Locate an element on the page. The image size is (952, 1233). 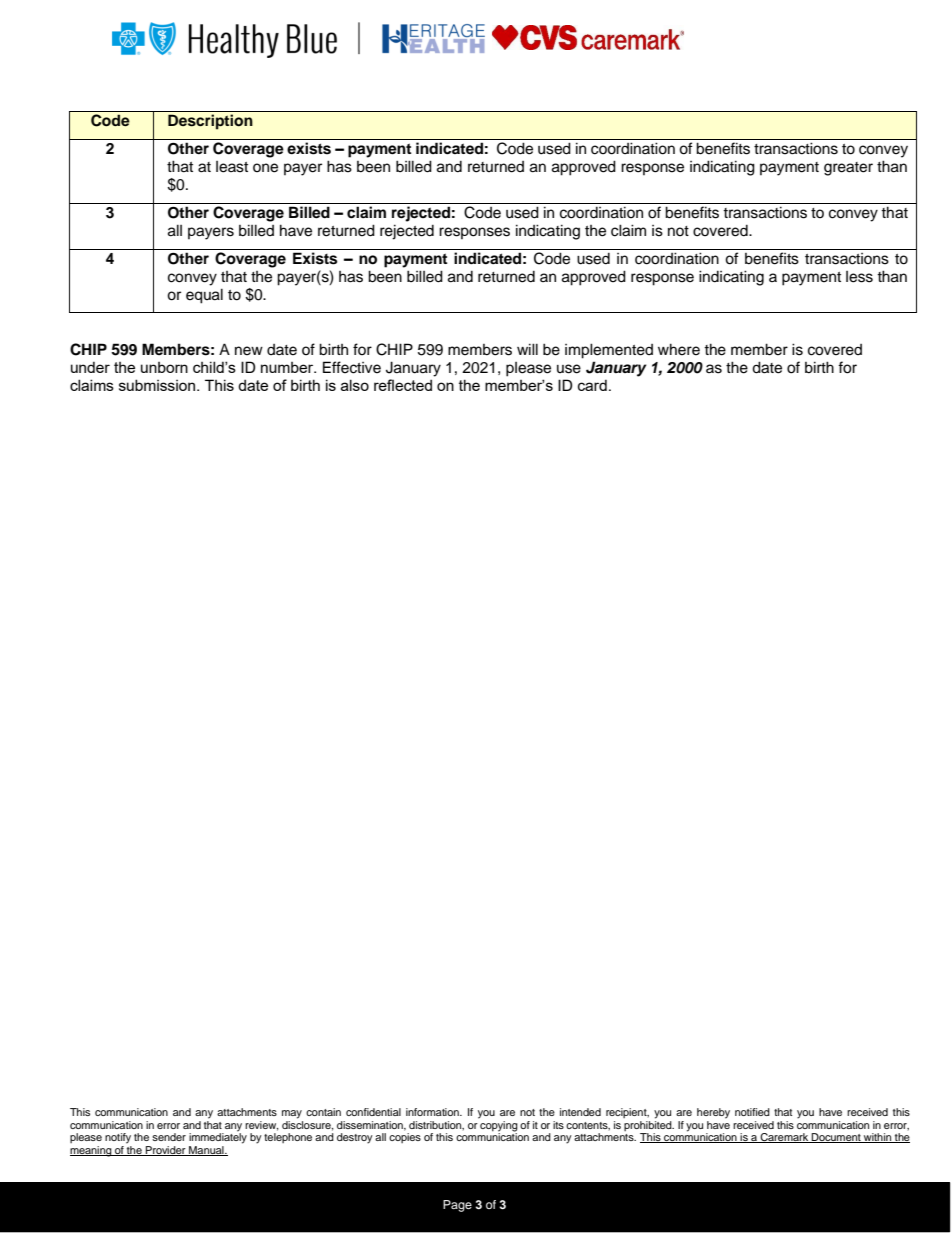
information is located at coordinates (433, 1112).
